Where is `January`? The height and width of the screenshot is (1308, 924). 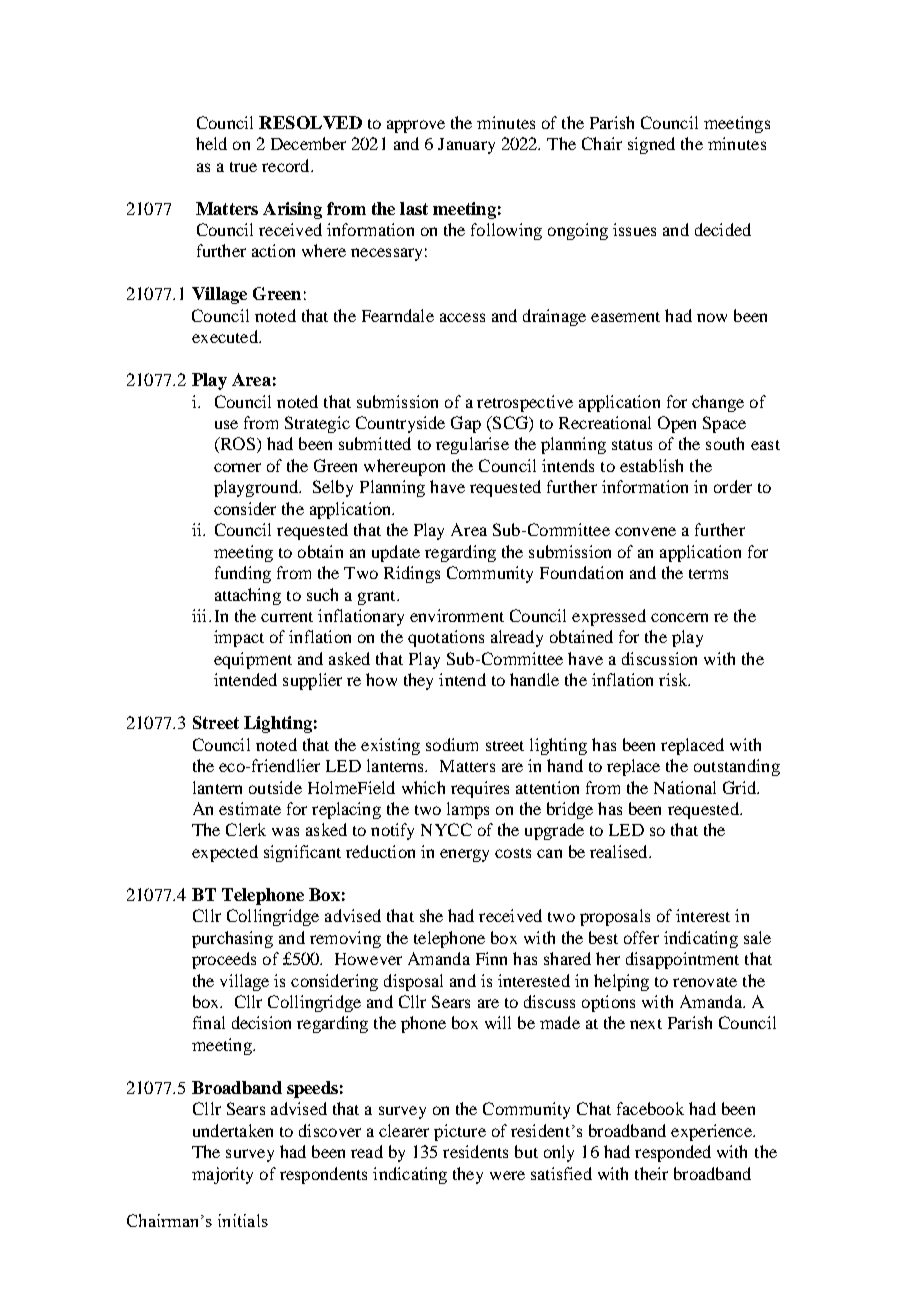 January is located at coordinates (466, 146).
